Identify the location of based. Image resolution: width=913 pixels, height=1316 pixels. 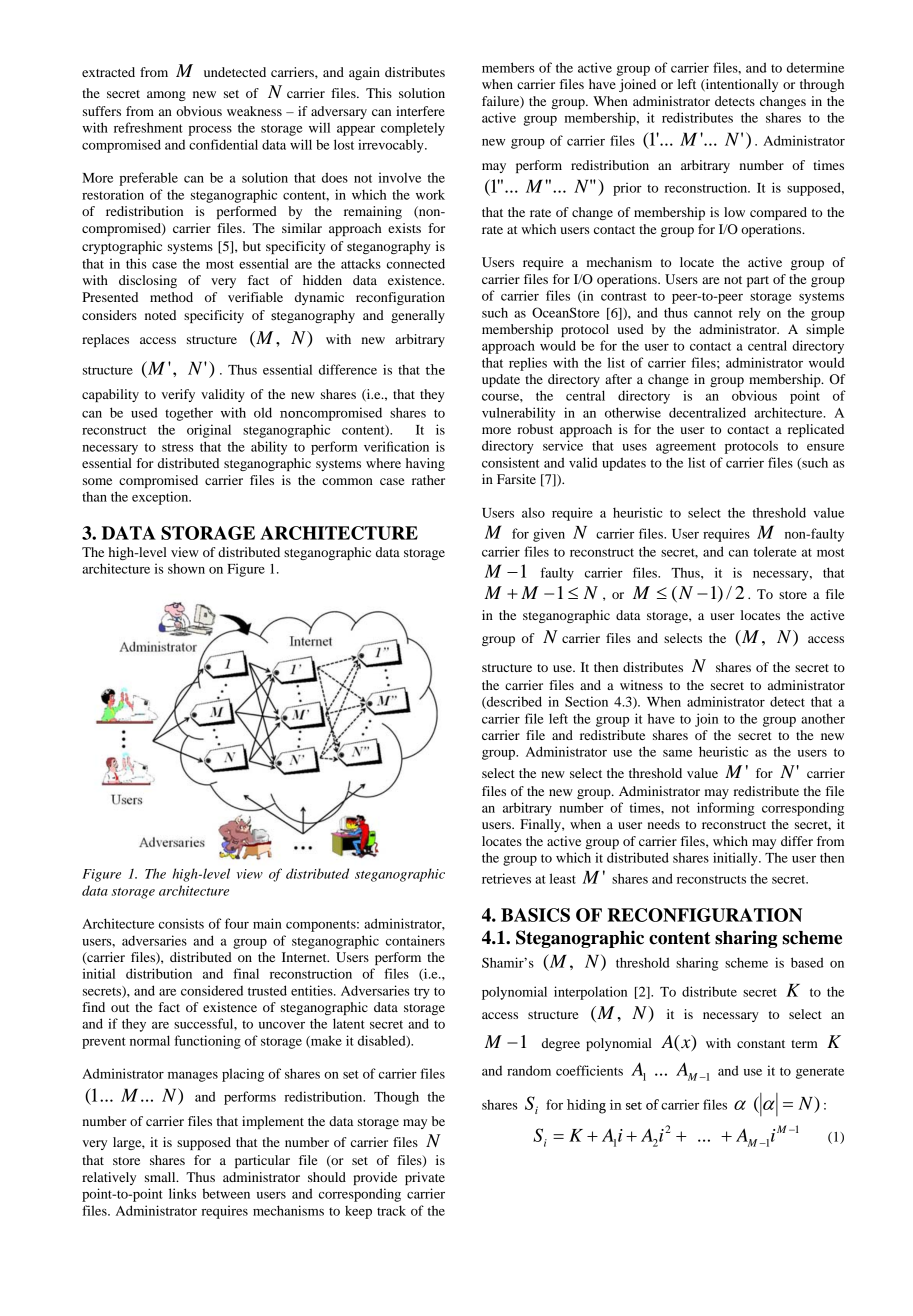
(807, 962).
